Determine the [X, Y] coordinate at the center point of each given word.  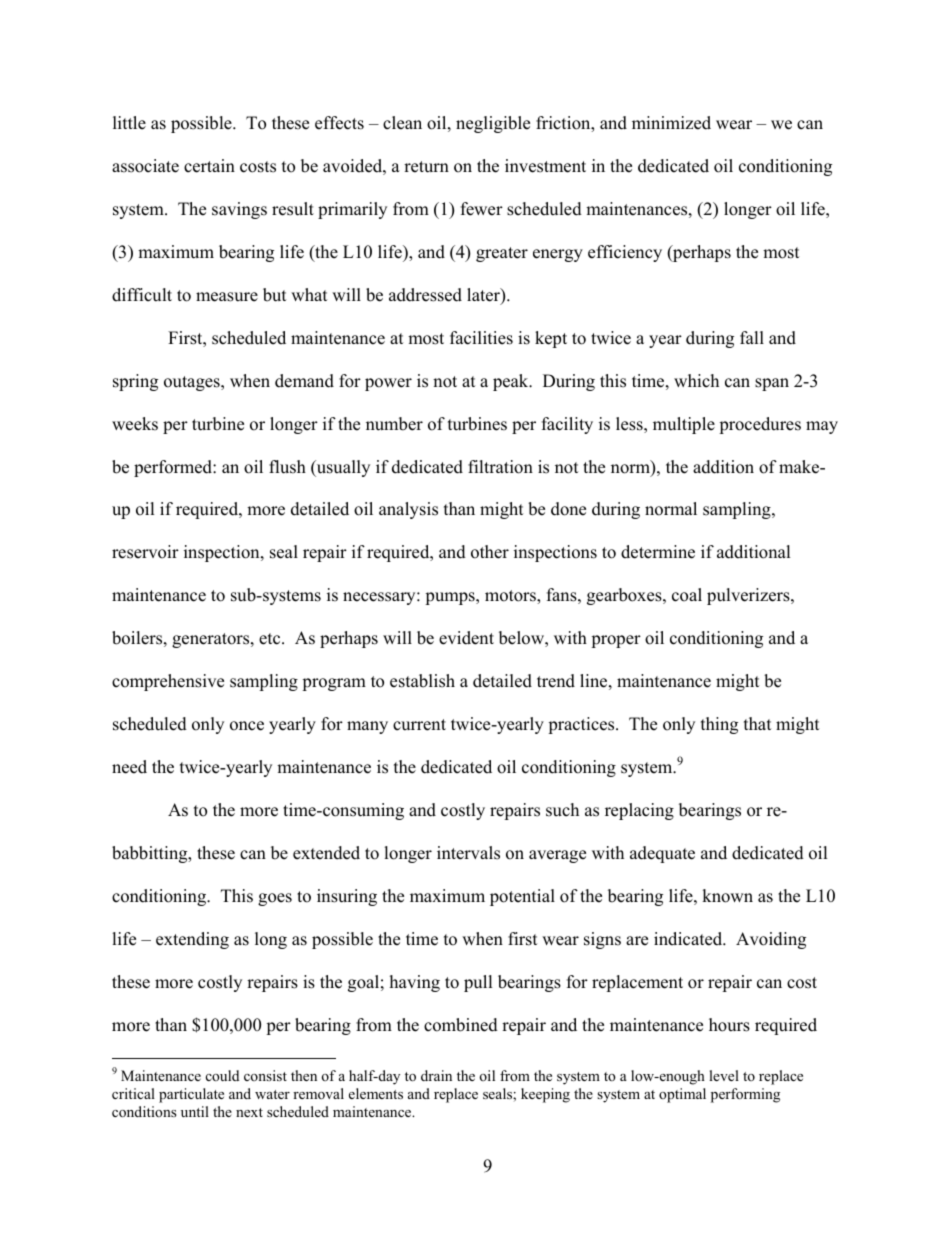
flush [287, 467]
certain [209, 166]
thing [719, 725]
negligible [493, 124]
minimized [671, 123]
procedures [760, 425]
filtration [500, 467]
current [419, 725]
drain [436, 1075]
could [222, 1075]
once [247, 726]
